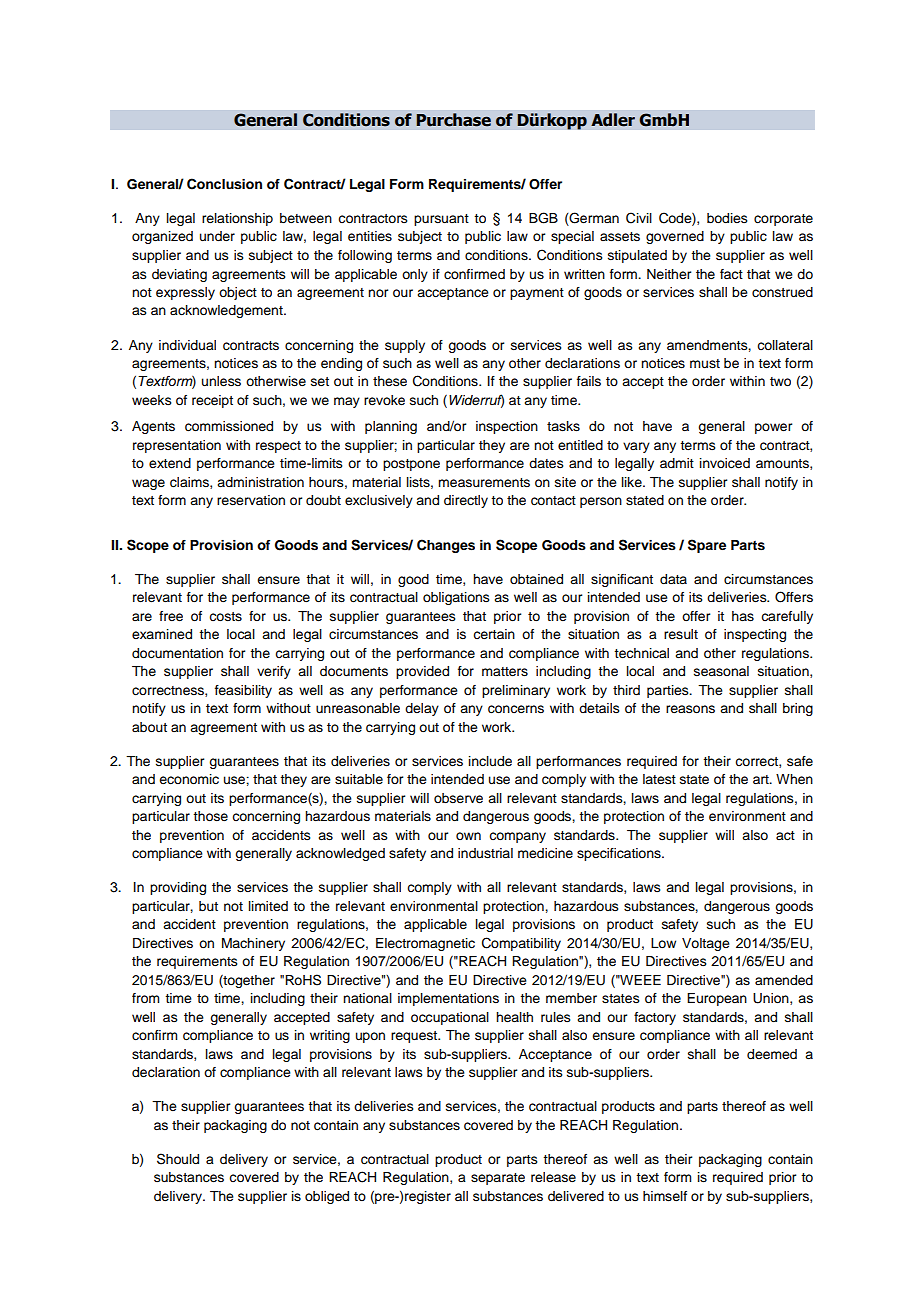 This screenshot has width=924, height=1308. What do you see at coordinates (251, 500) in the screenshot?
I see `reservation` at bounding box center [251, 500].
